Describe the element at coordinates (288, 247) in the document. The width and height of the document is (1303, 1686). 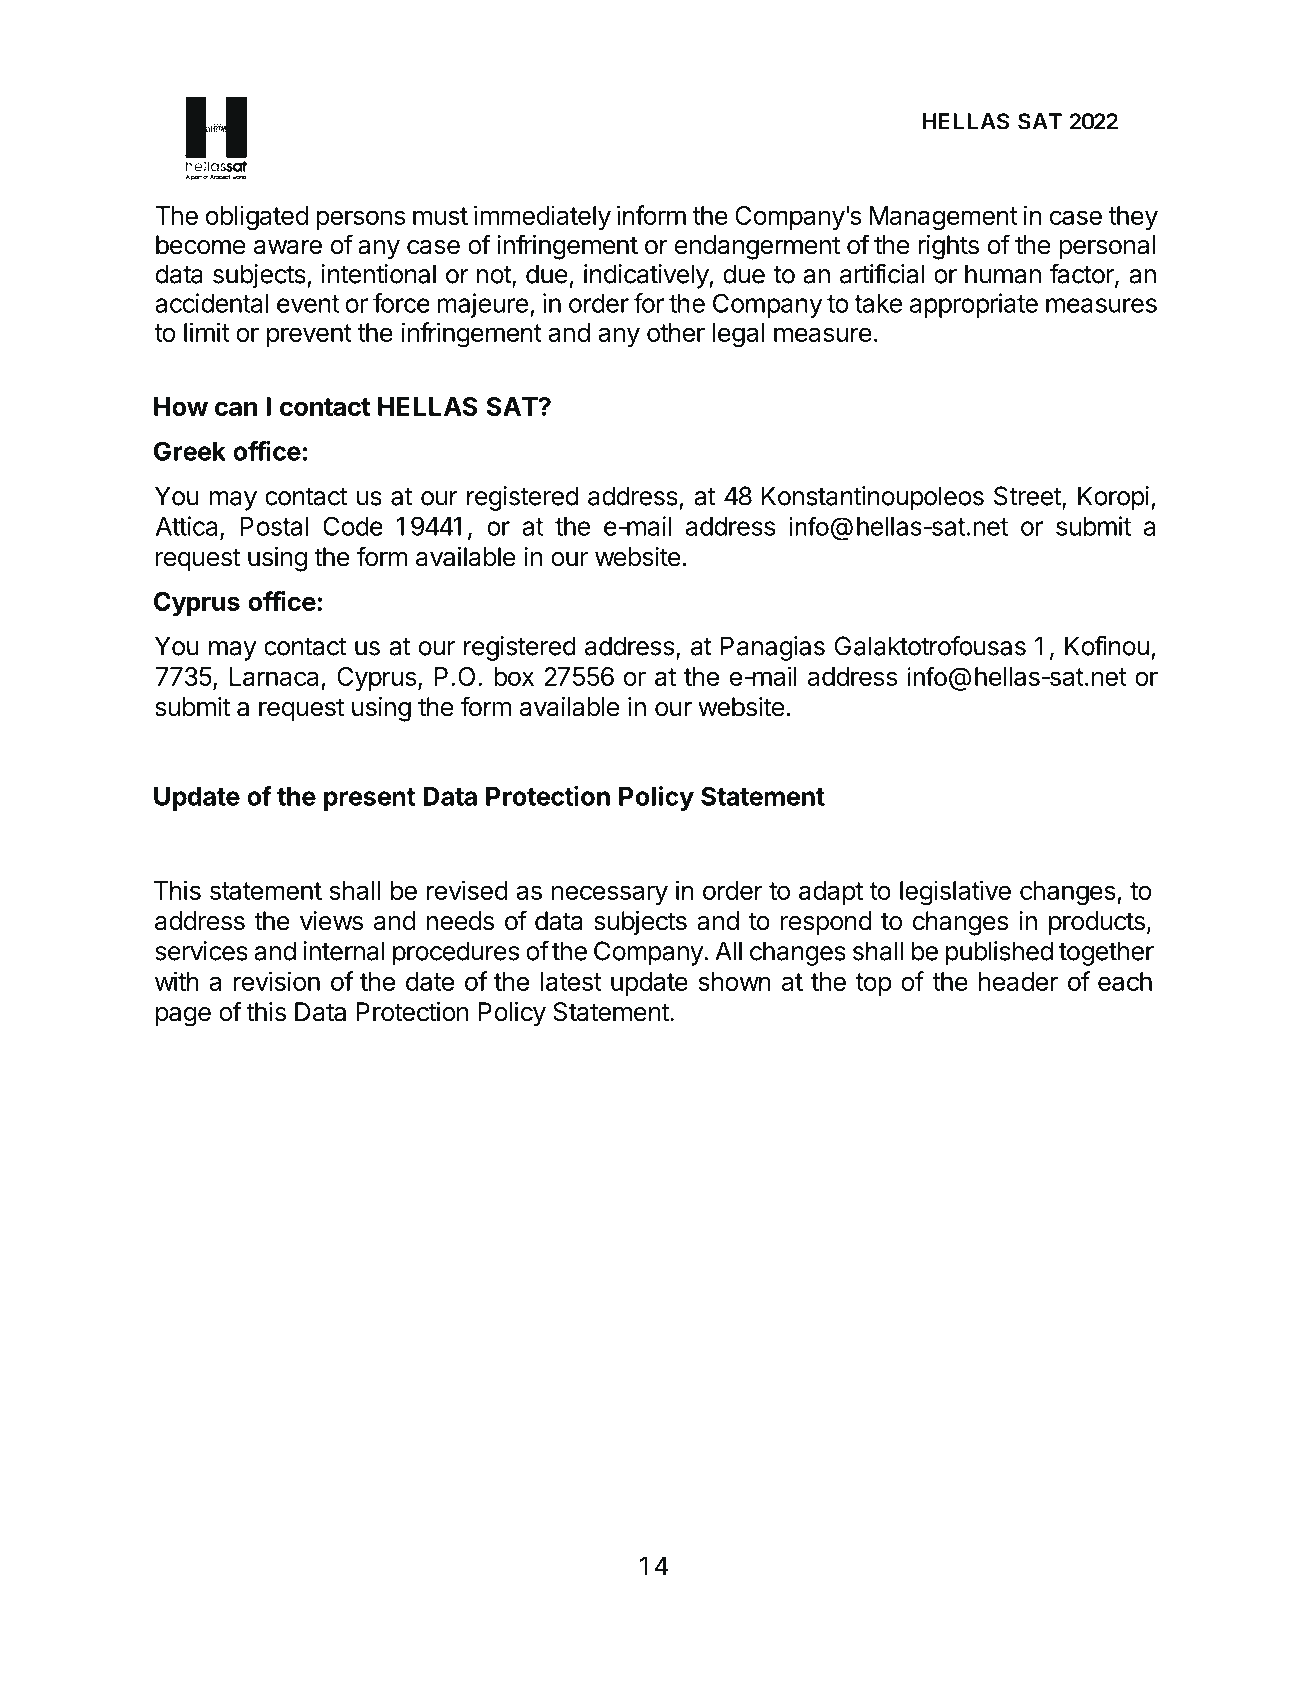
I see `aware` at that location.
